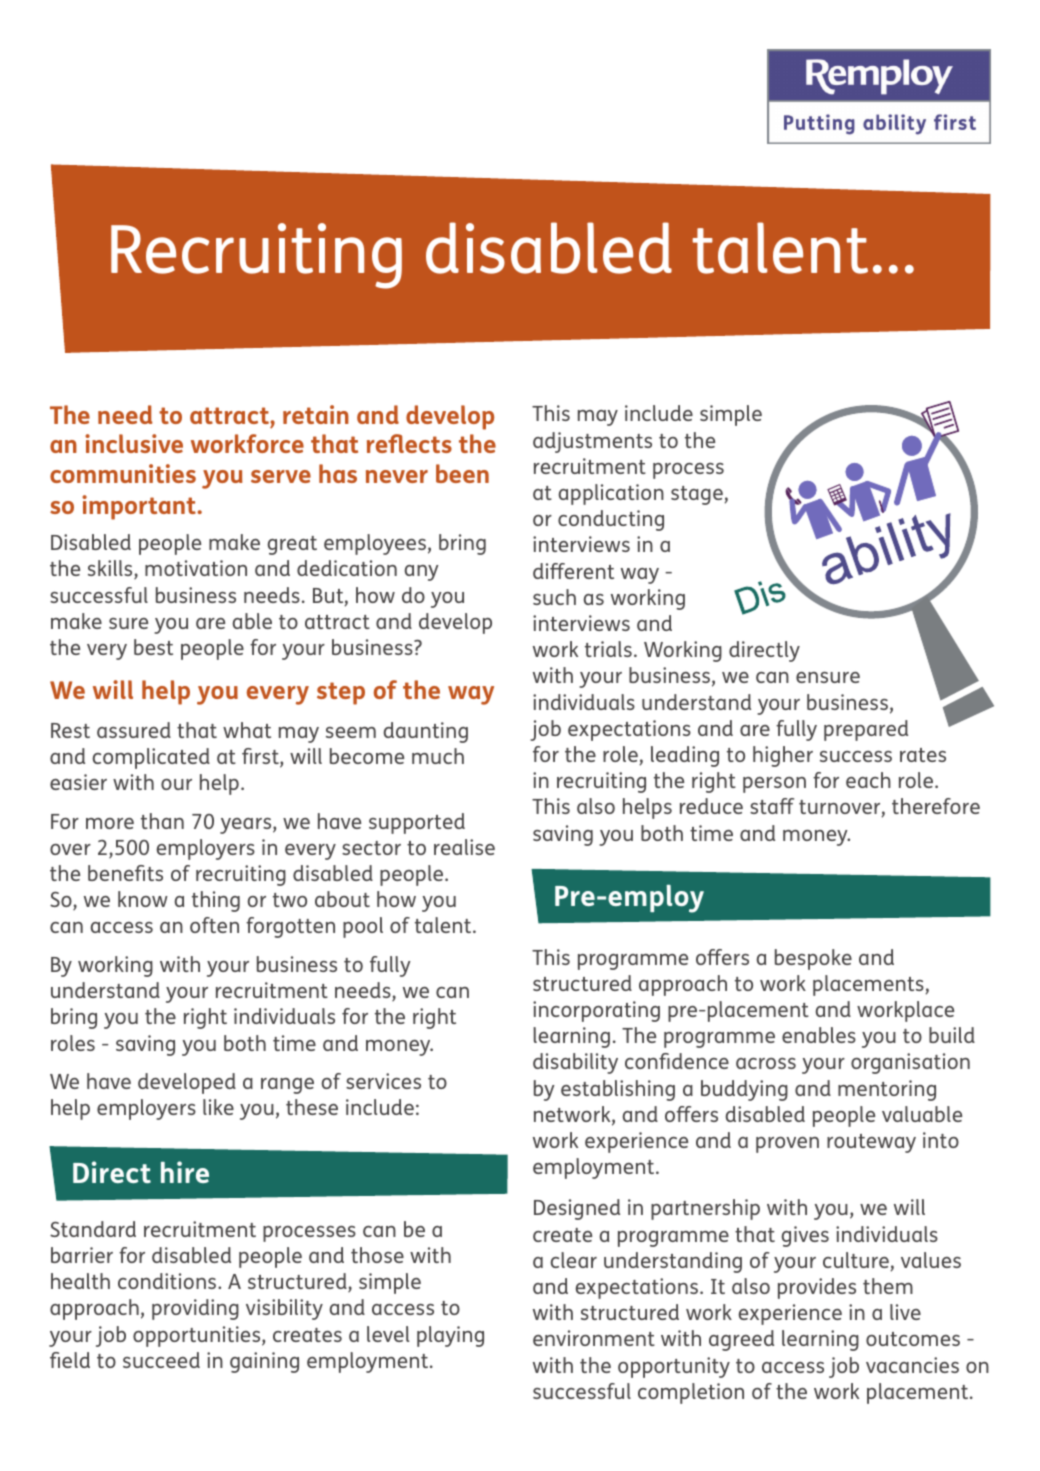 The image size is (1040, 1471). What do you see at coordinates (161, 1360) in the screenshot?
I see `succeed` at bounding box center [161, 1360].
